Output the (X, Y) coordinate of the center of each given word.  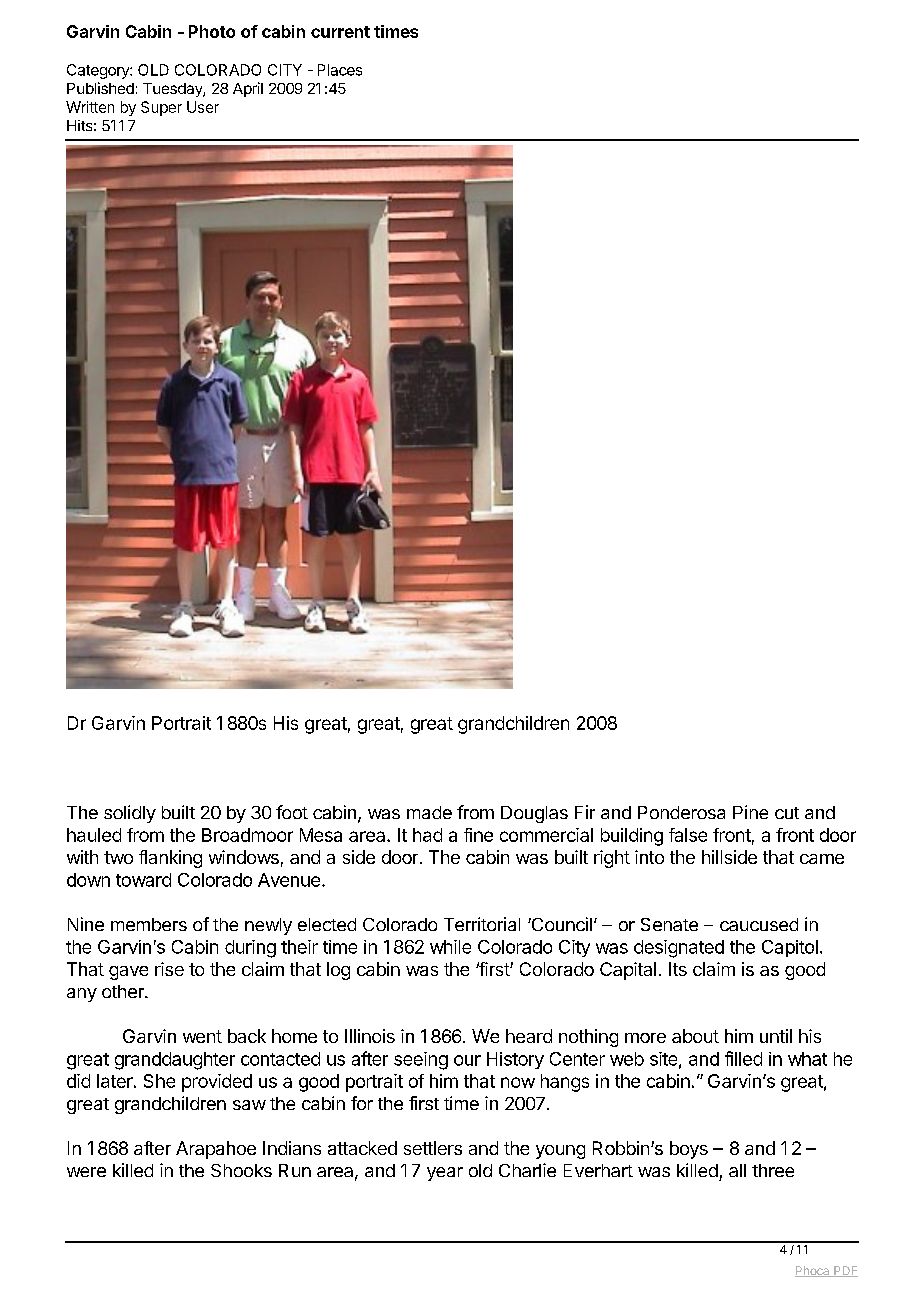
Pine (750, 812)
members (149, 924)
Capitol (790, 948)
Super (161, 108)
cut (787, 813)
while (450, 947)
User (203, 107)
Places (340, 70)
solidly (130, 814)
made (429, 812)
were (86, 1172)
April (248, 89)
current (340, 32)
